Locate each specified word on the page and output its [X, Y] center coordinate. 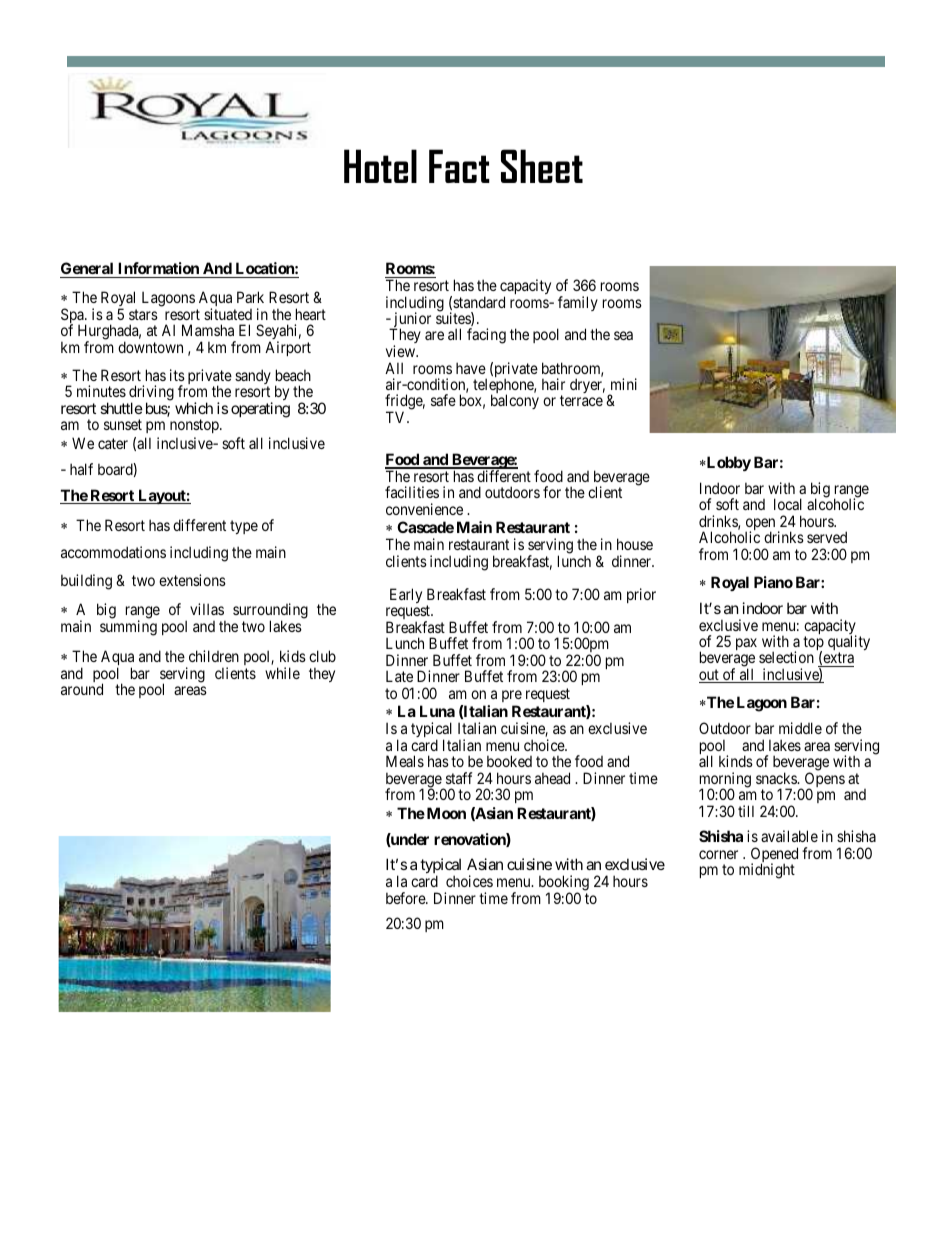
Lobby [728, 463]
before [406, 898]
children [214, 656]
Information [158, 270]
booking [564, 884]
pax [746, 644]
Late [399, 676]
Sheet [542, 166]
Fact [459, 166]
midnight [767, 871]
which [194, 408]
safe [443, 400]
